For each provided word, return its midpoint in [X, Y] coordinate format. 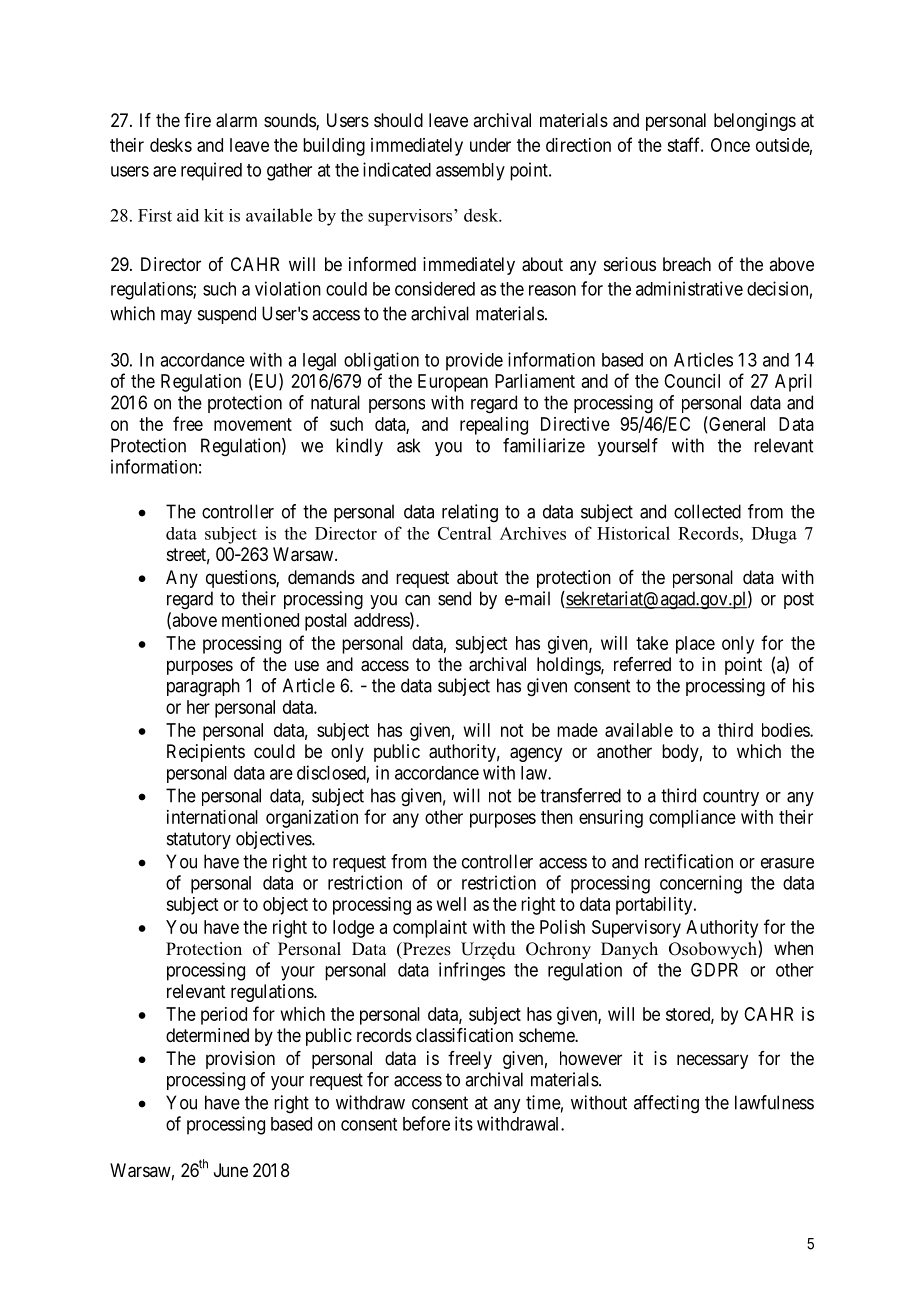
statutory [199, 840]
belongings [755, 122]
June [231, 1170]
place [695, 645]
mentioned [260, 620]
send [454, 598]
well [451, 904]
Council [692, 381]
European [453, 383]
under [490, 145]
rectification [689, 861]
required [211, 171]
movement [253, 424]
